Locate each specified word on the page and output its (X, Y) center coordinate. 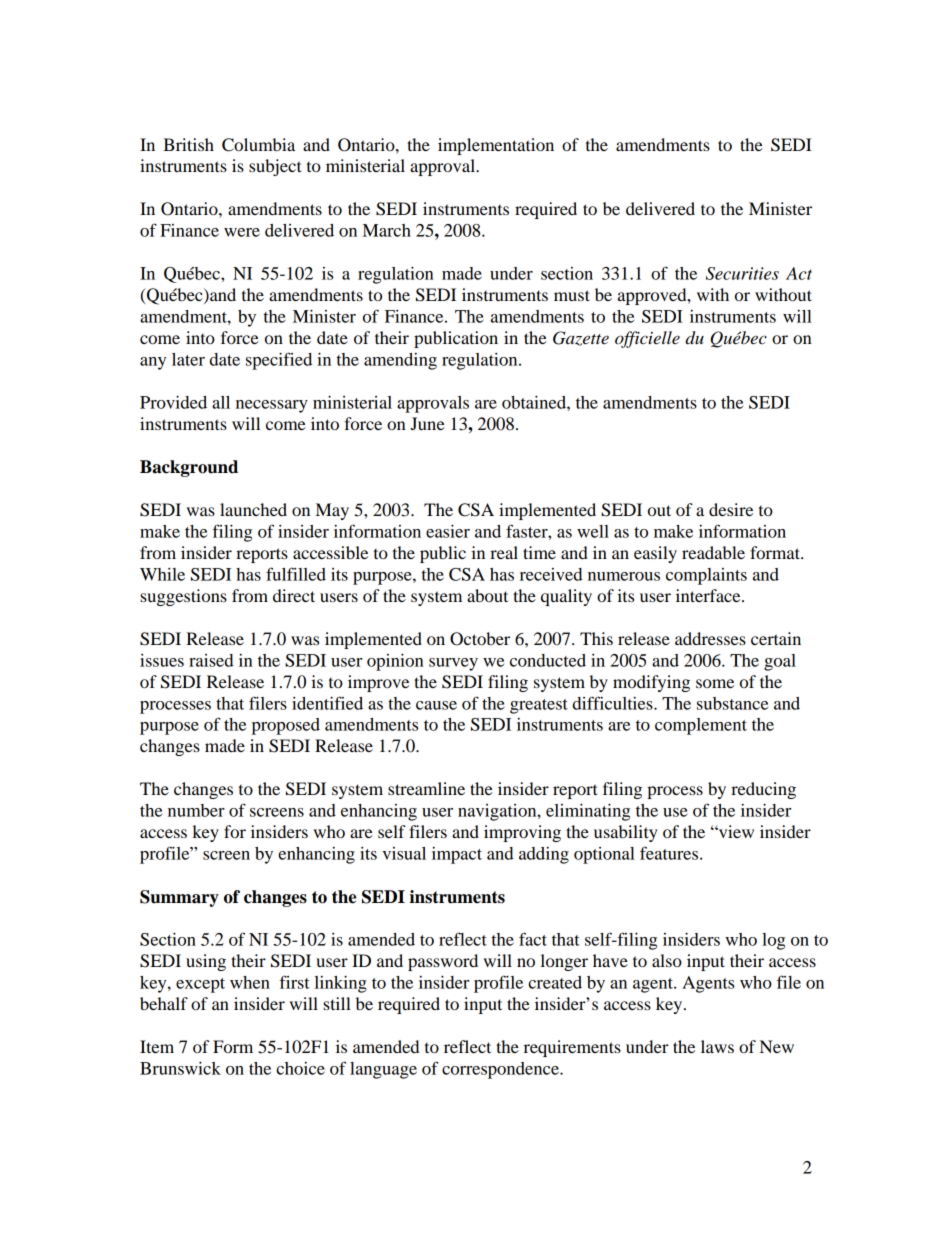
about (487, 595)
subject (275, 167)
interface (709, 595)
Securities (742, 273)
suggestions (183, 597)
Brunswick (180, 1068)
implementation (496, 146)
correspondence (501, 1070)
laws (717, 1046)
